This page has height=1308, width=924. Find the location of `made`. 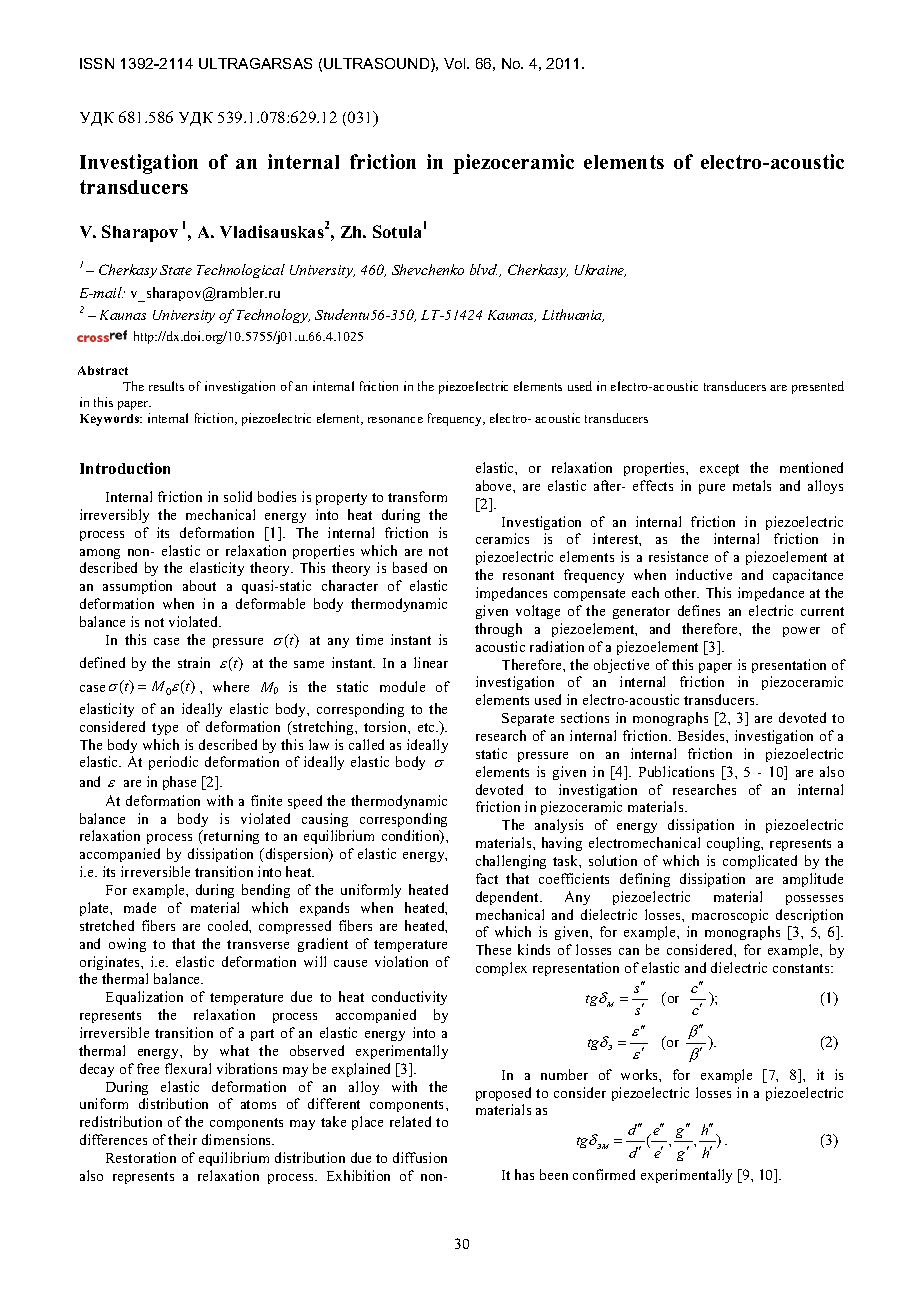

made is located at coordinates (140, 907).
